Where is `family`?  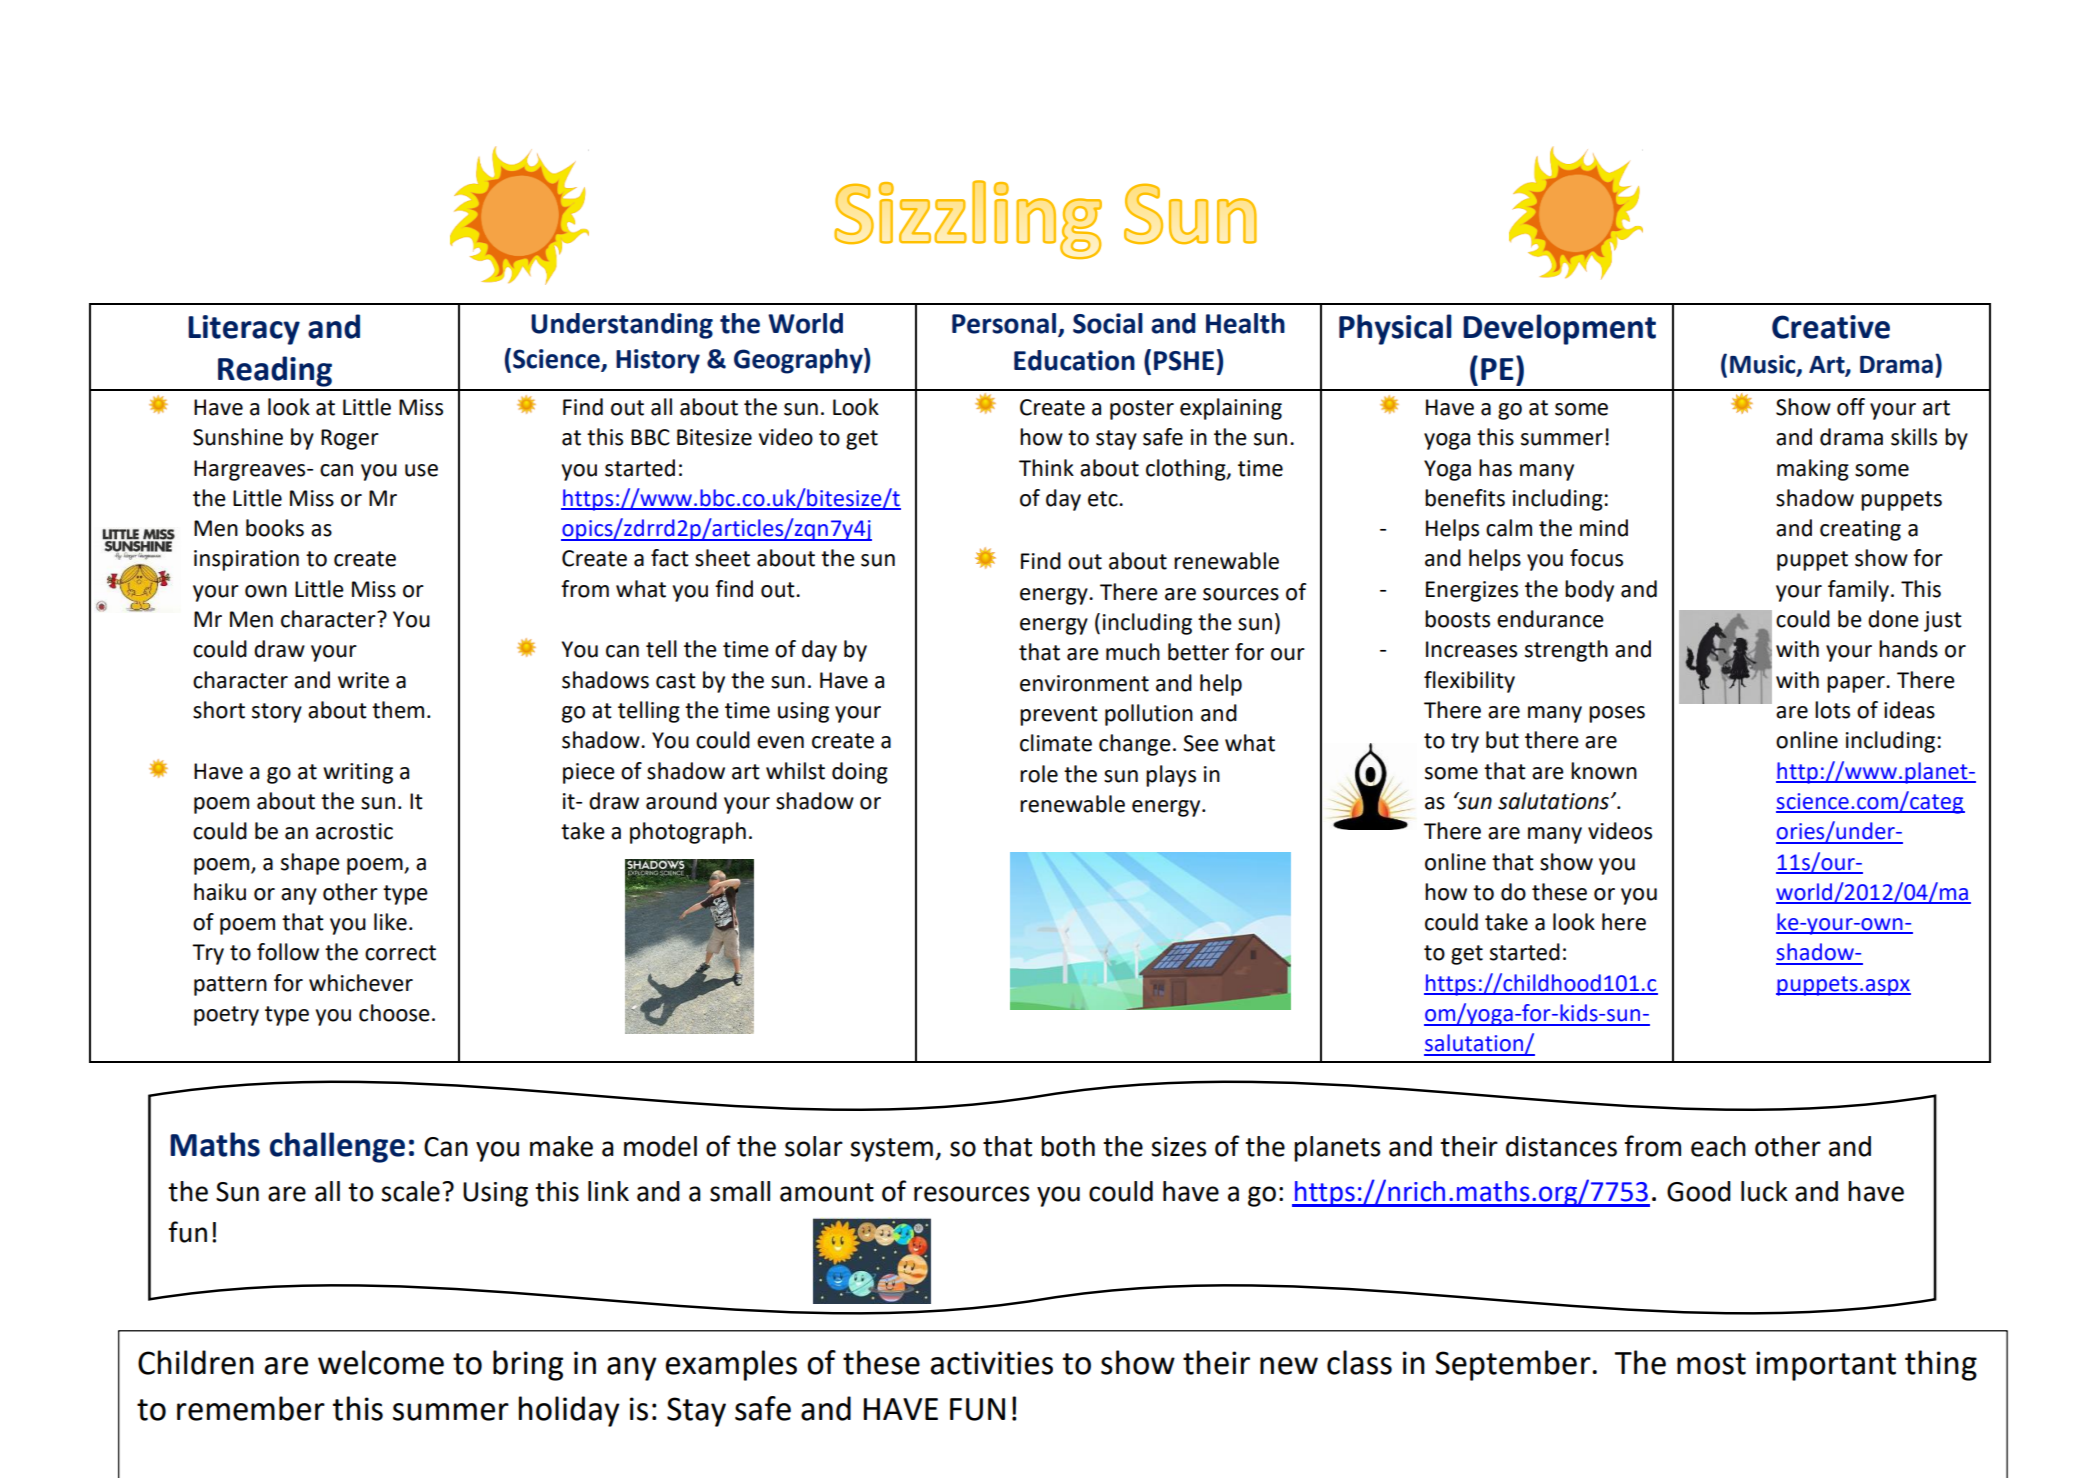 family is located at coordinates (1858, 591).
